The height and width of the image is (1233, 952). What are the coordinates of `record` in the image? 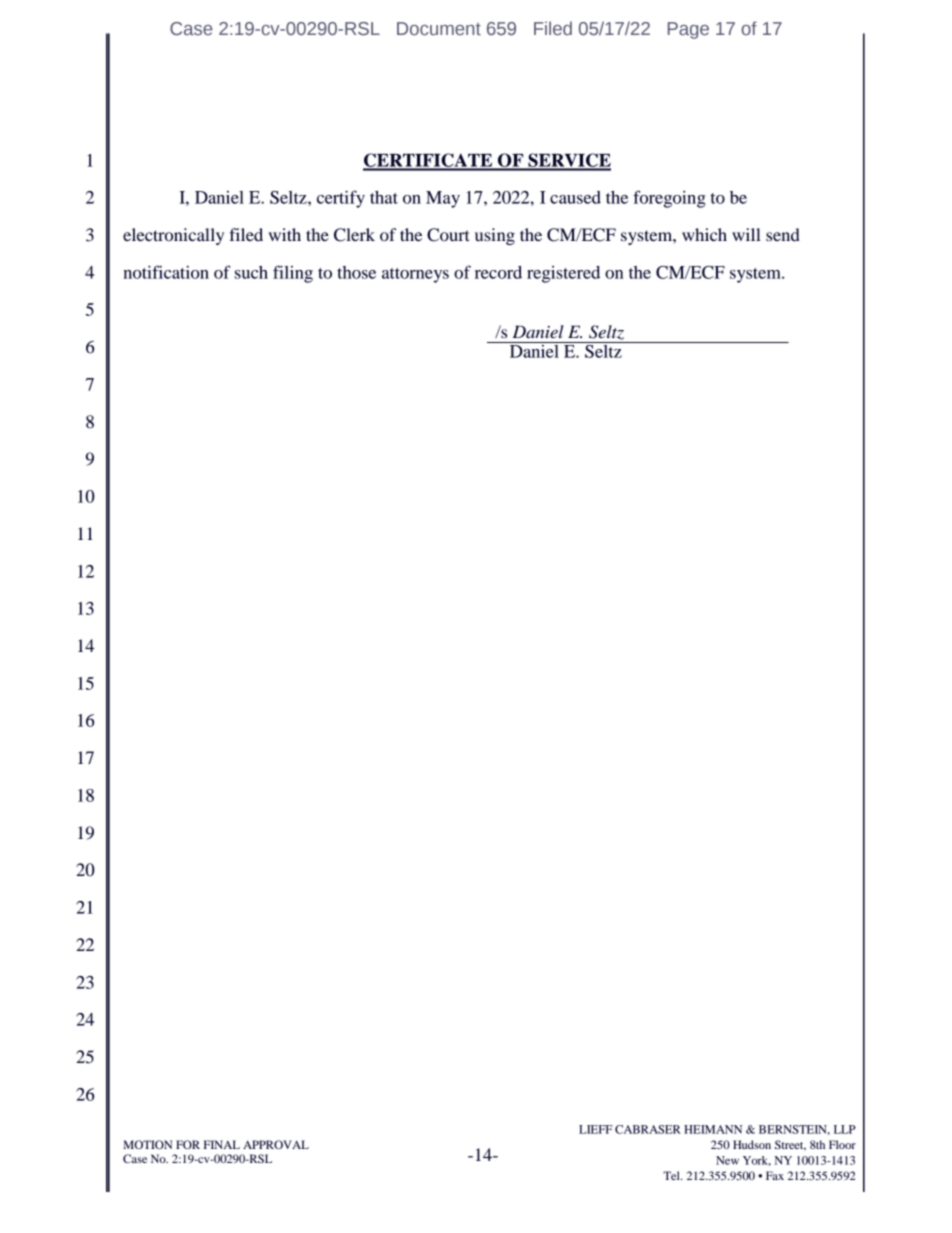 It's located at (498, 272).
